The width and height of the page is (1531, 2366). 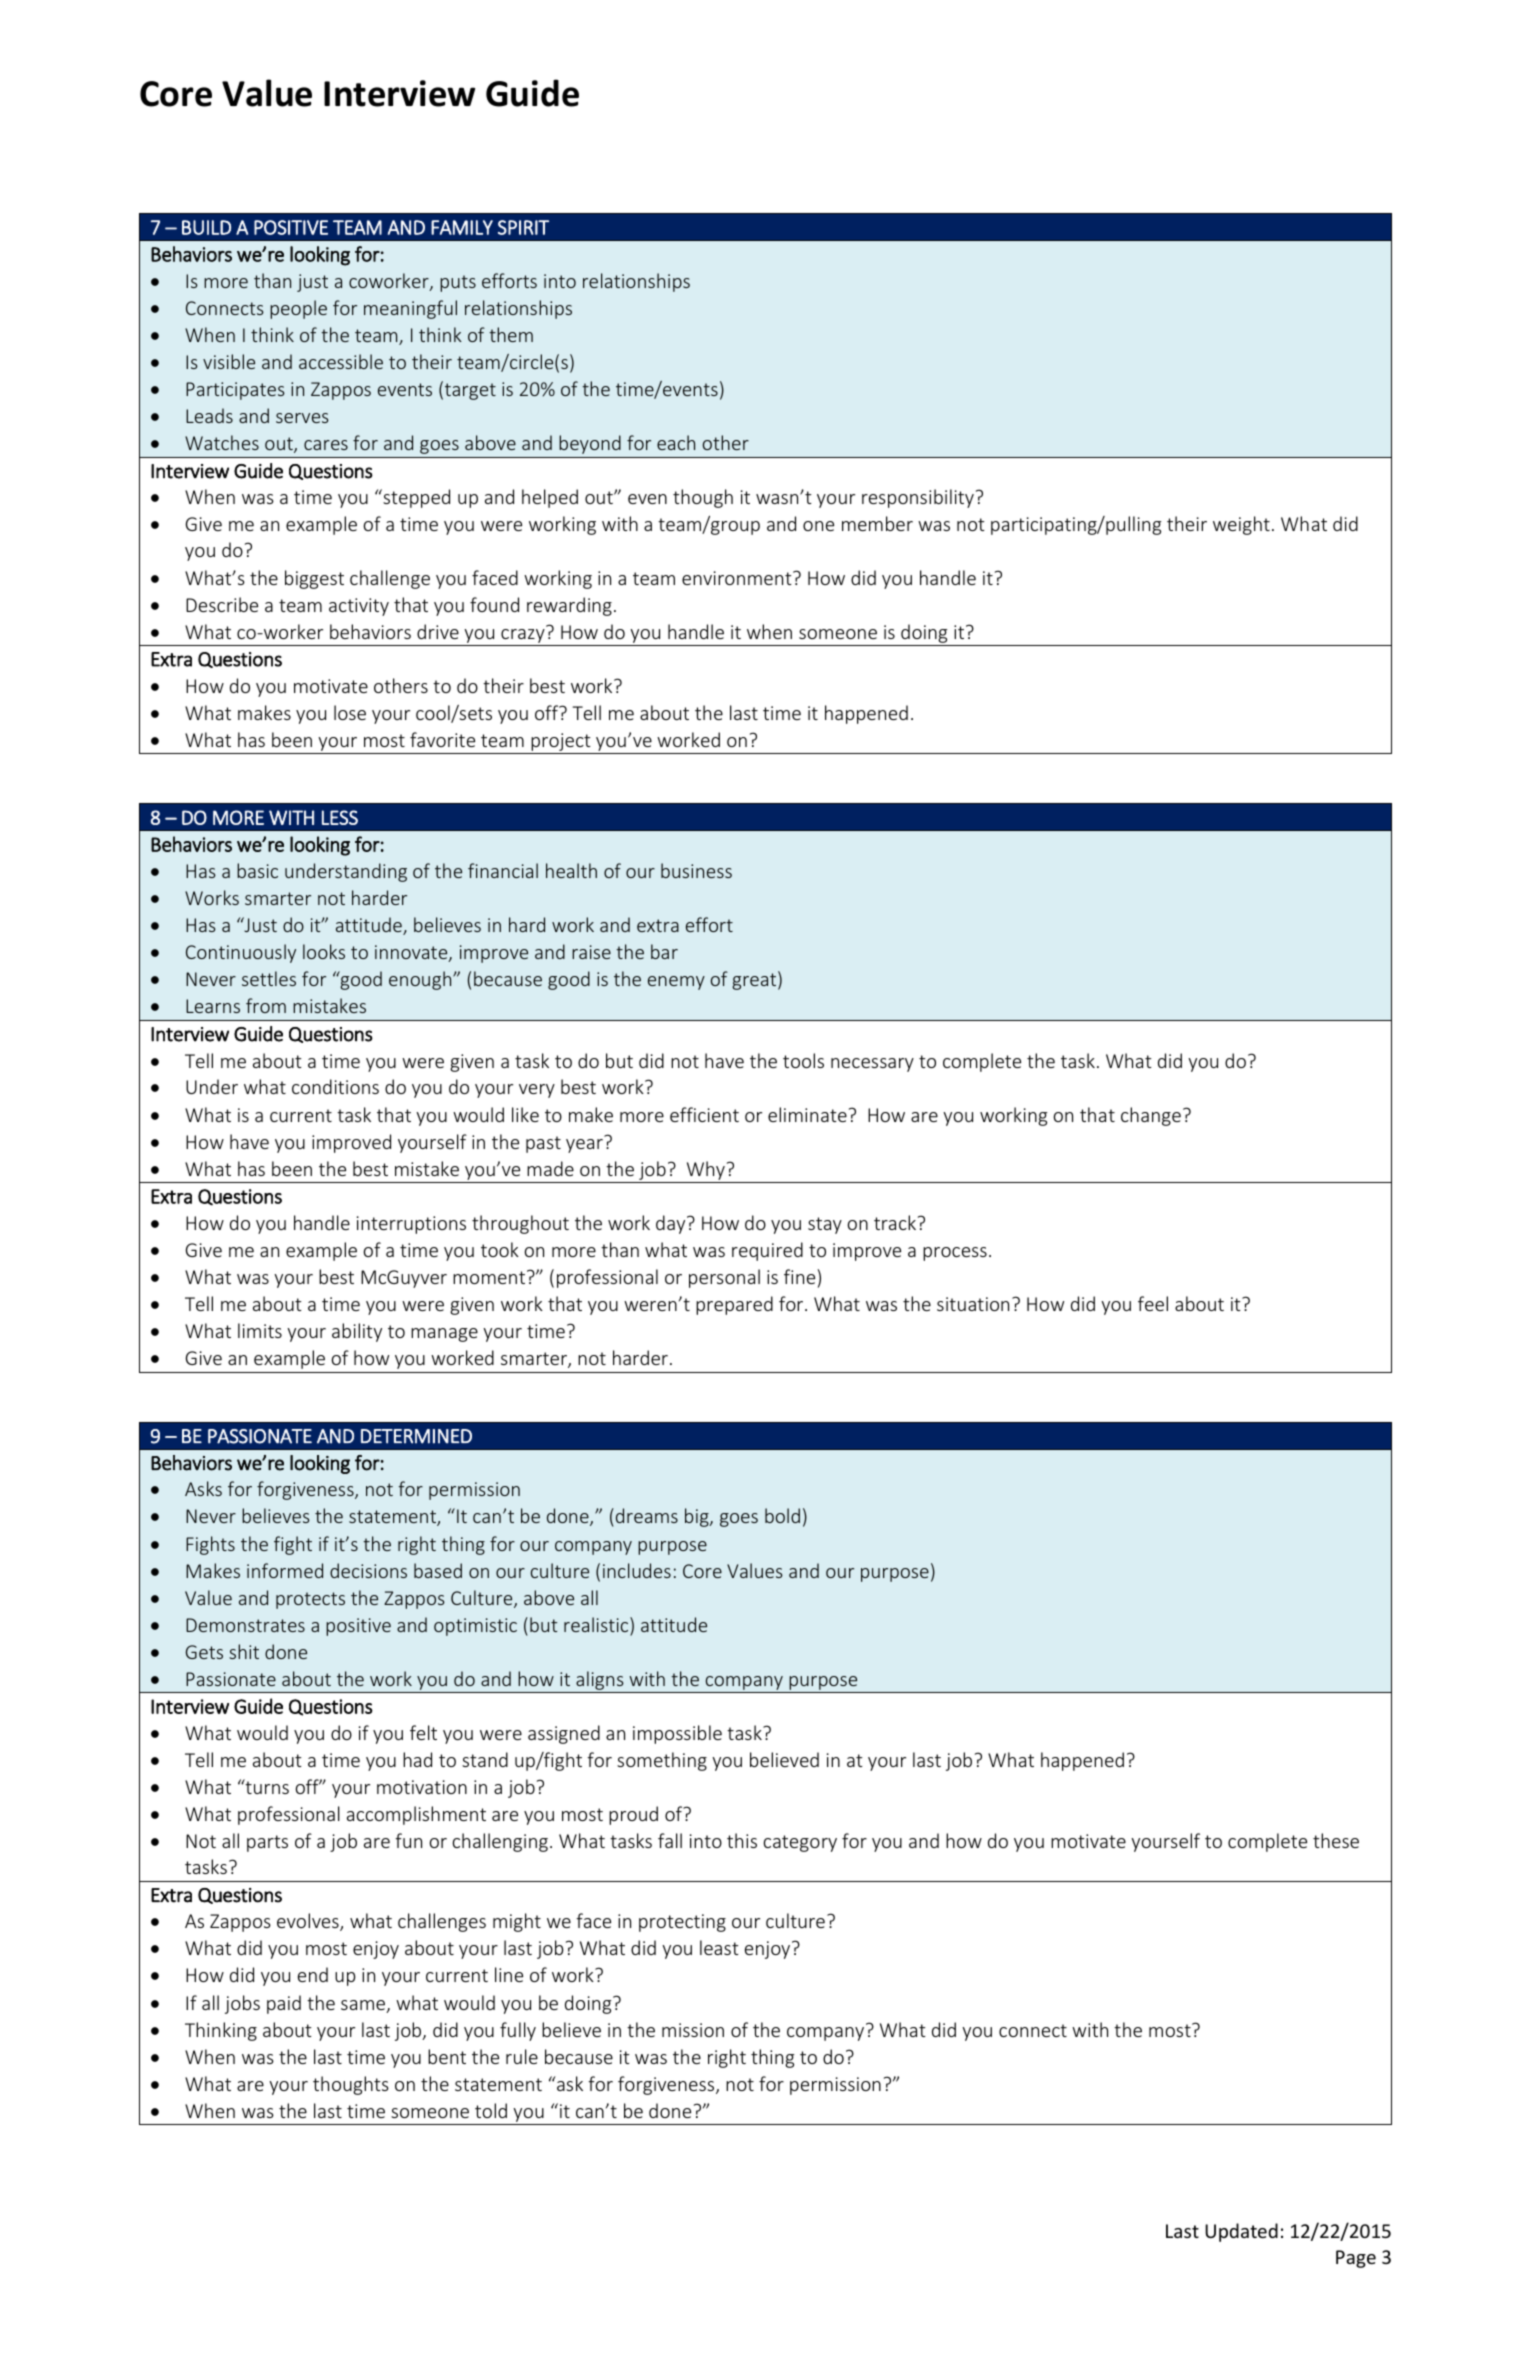 What do you see at coordinates (676, 442) in the page?
I see `each` at bounding box center [676, 442].
